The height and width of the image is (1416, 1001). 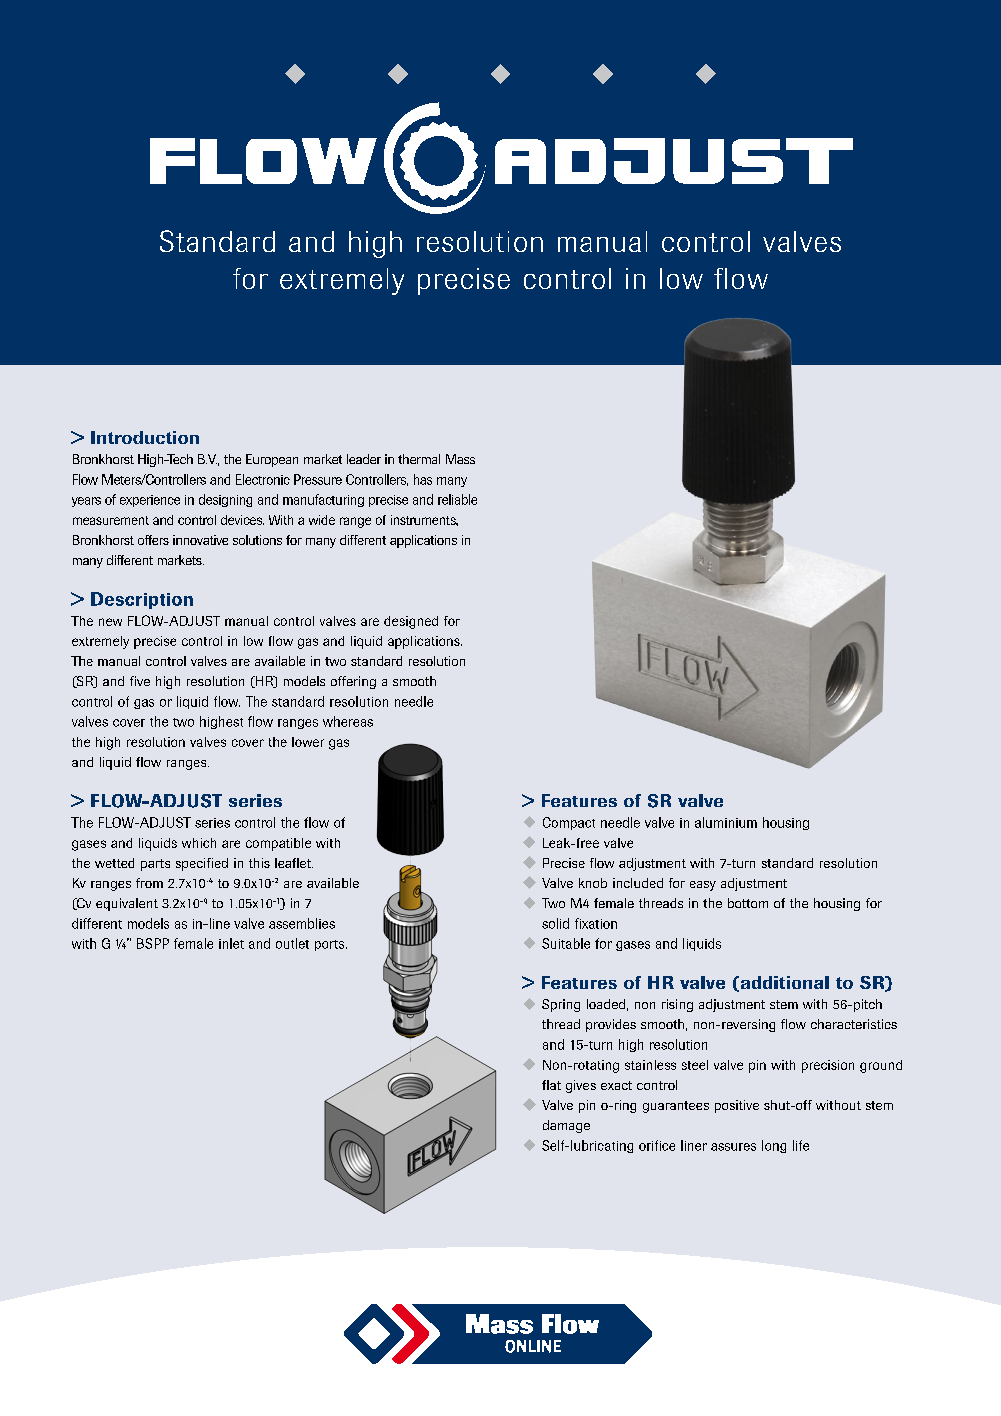 I want to click on damage, so click(x=566, y=1126).
